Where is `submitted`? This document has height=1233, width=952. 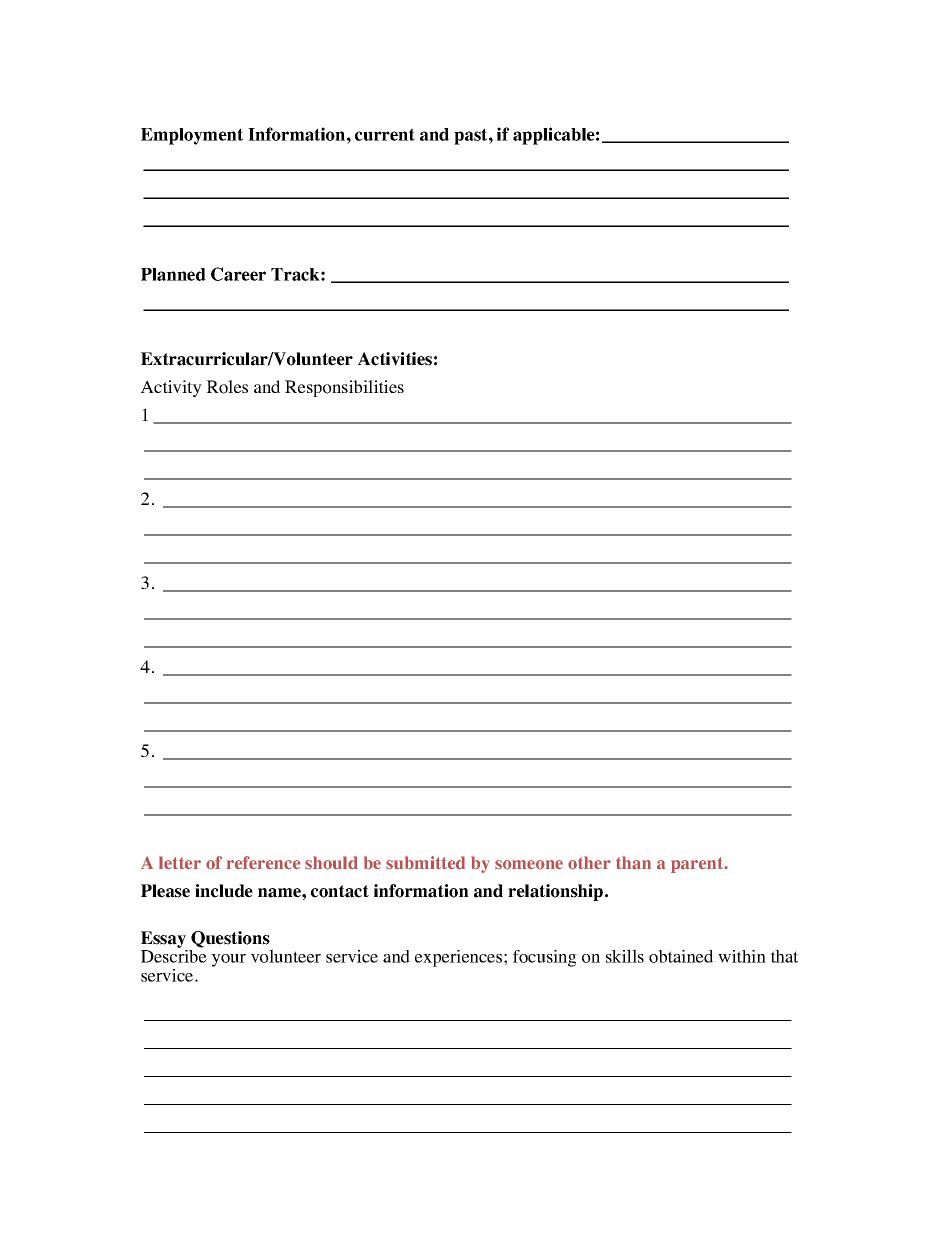
submitted is located at coordinates (425, 863).
